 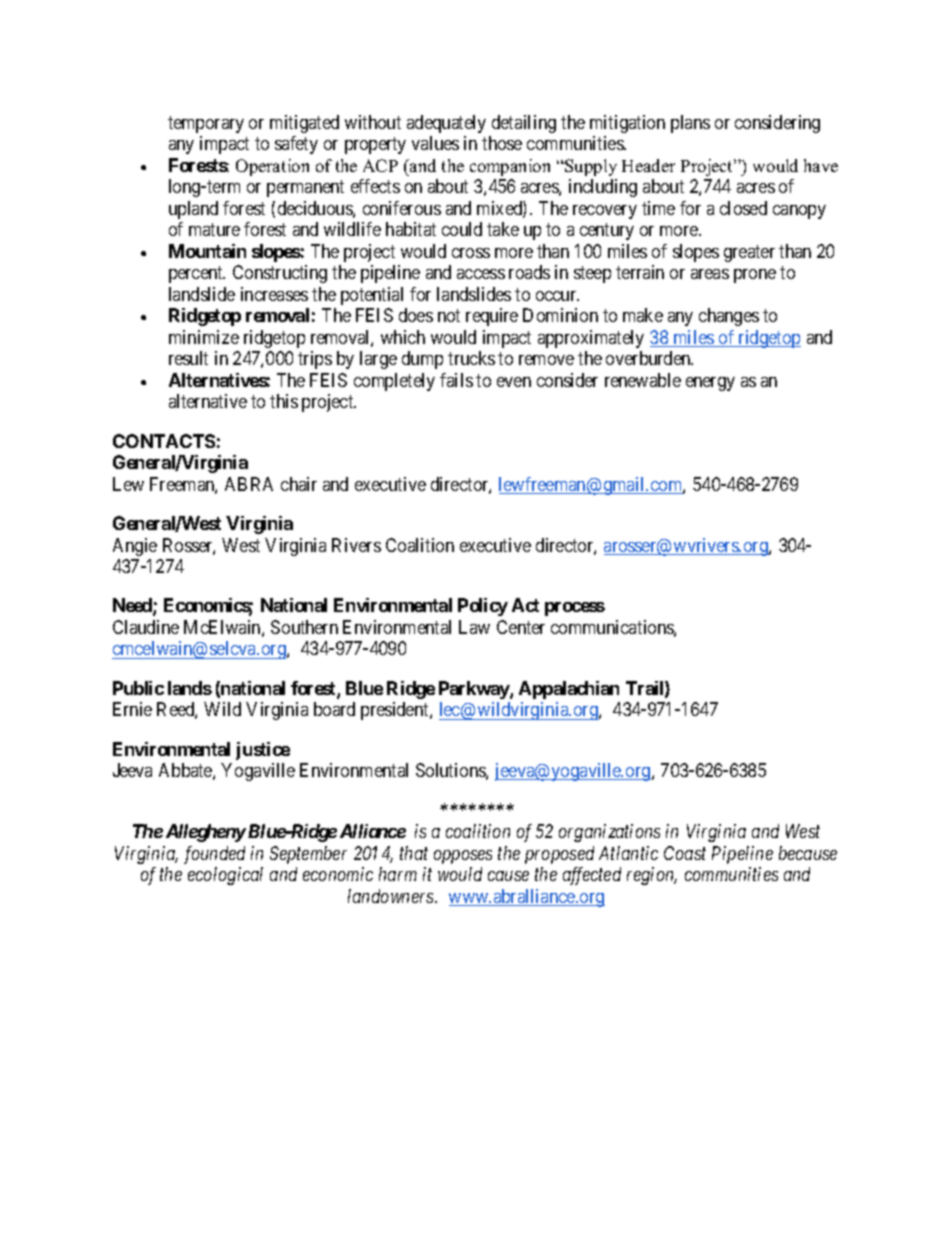 What do you see at coordinates (502, 143) in the image?
I see `those` at bounding box center [502, 143].
